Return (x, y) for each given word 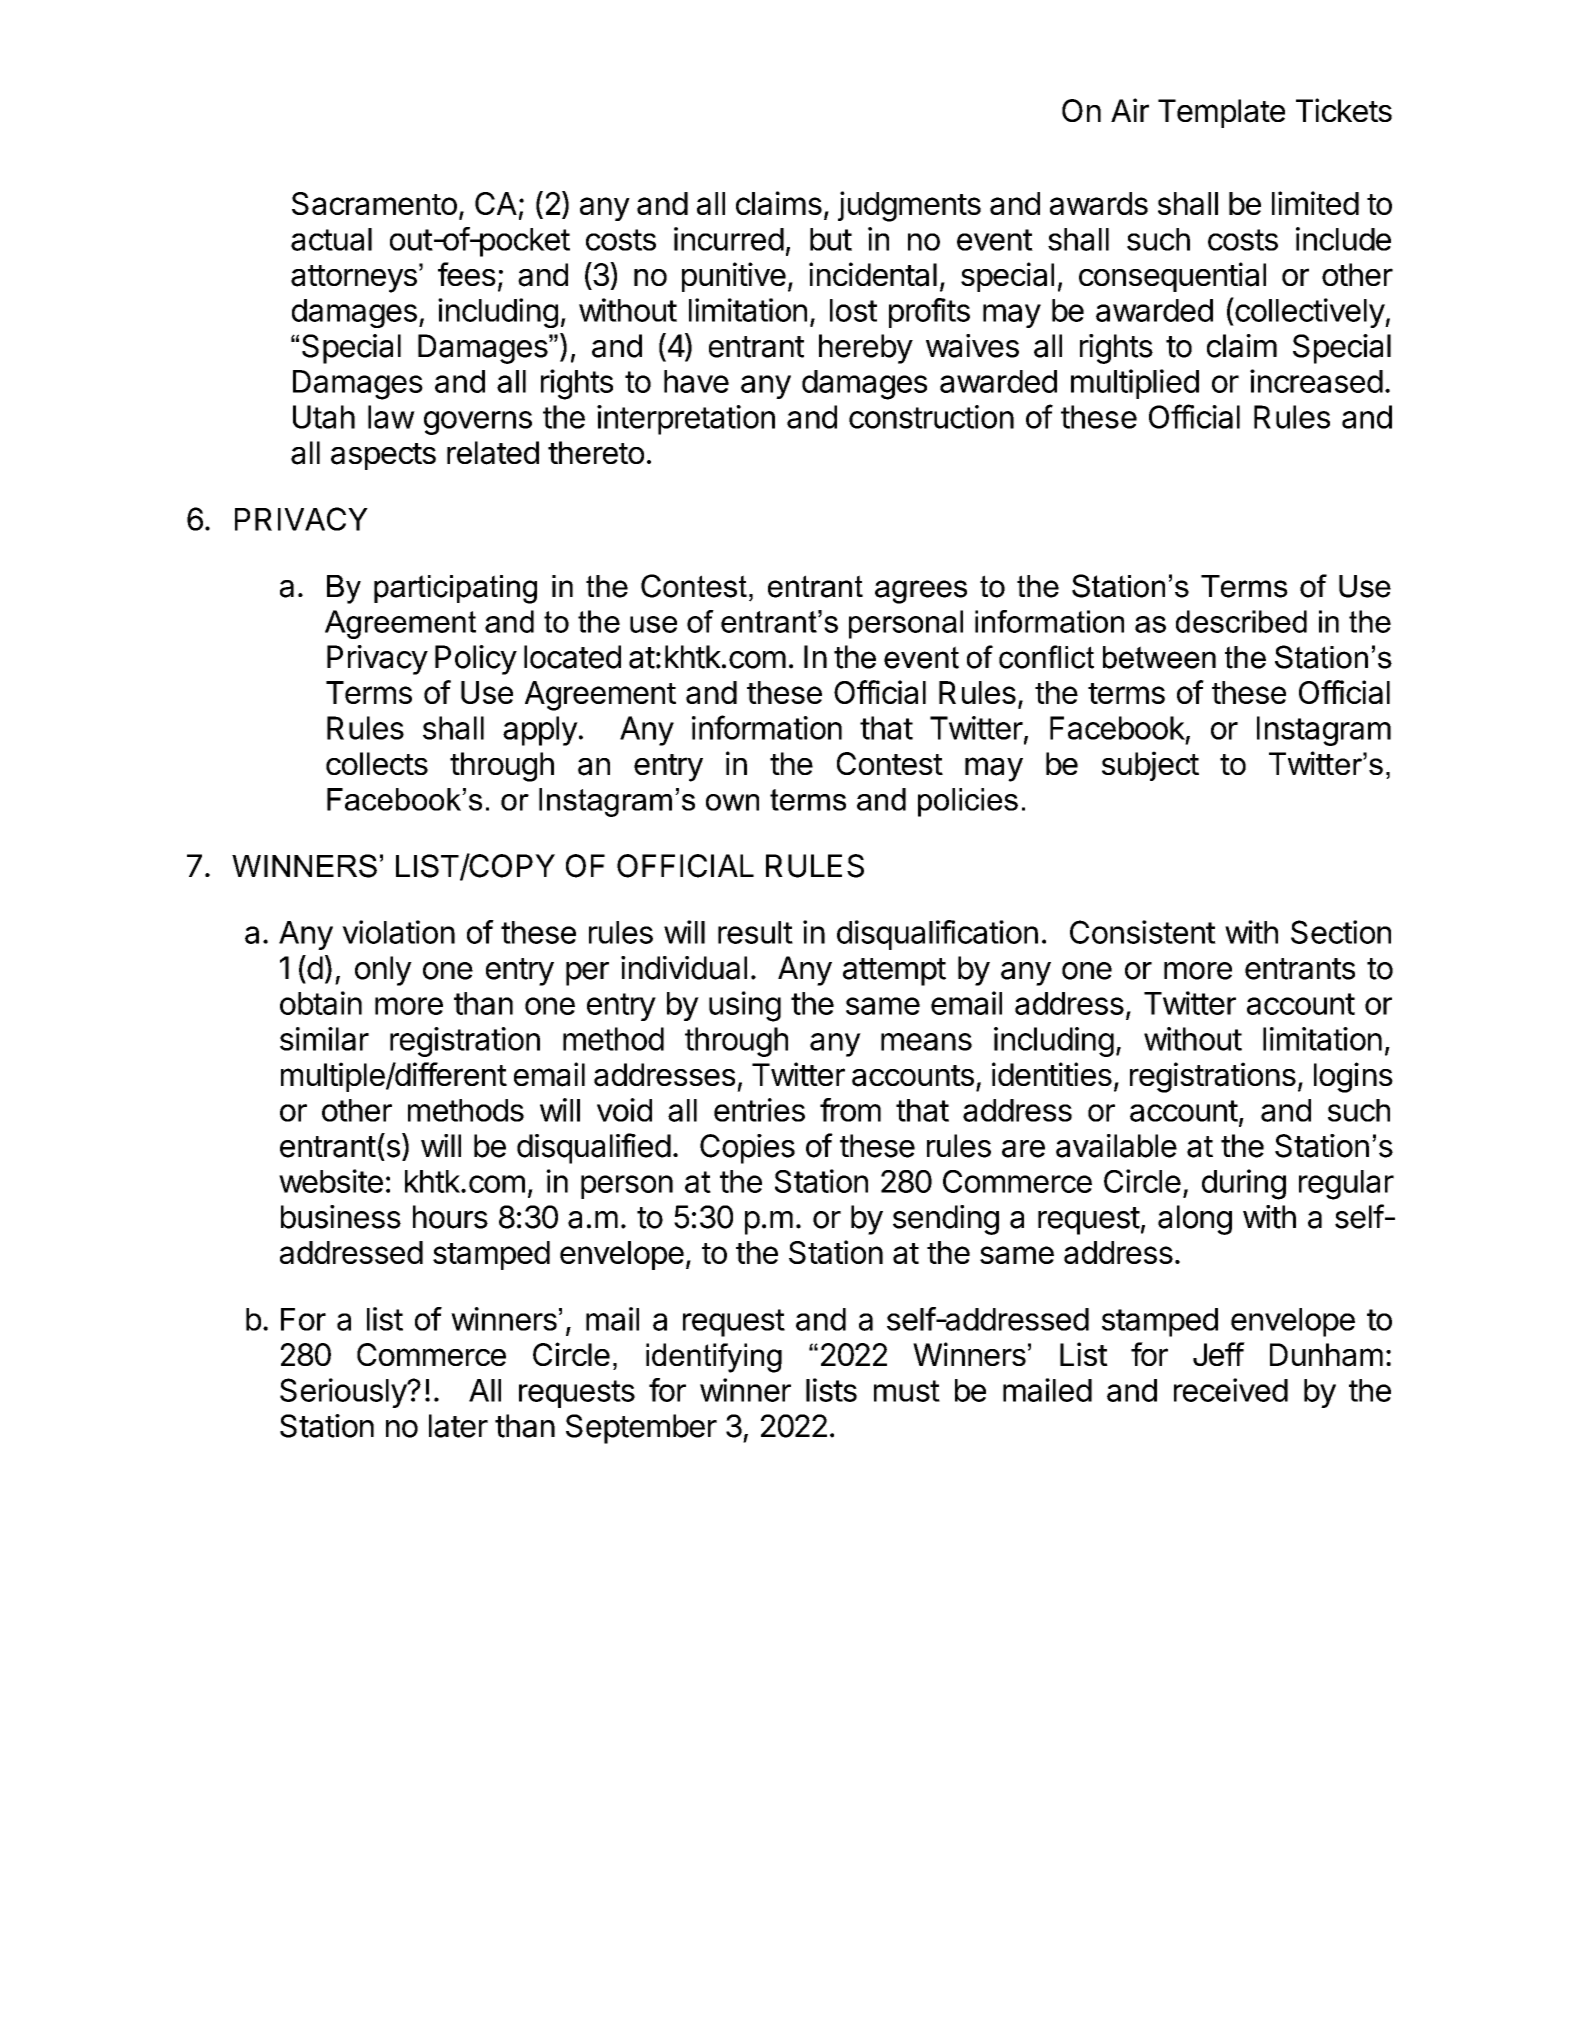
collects (377, 763)
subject (1150, 766)
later (458, 1426)
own (732, 802)
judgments (909, 206)
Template (1221, 113)
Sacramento (374, 203)
